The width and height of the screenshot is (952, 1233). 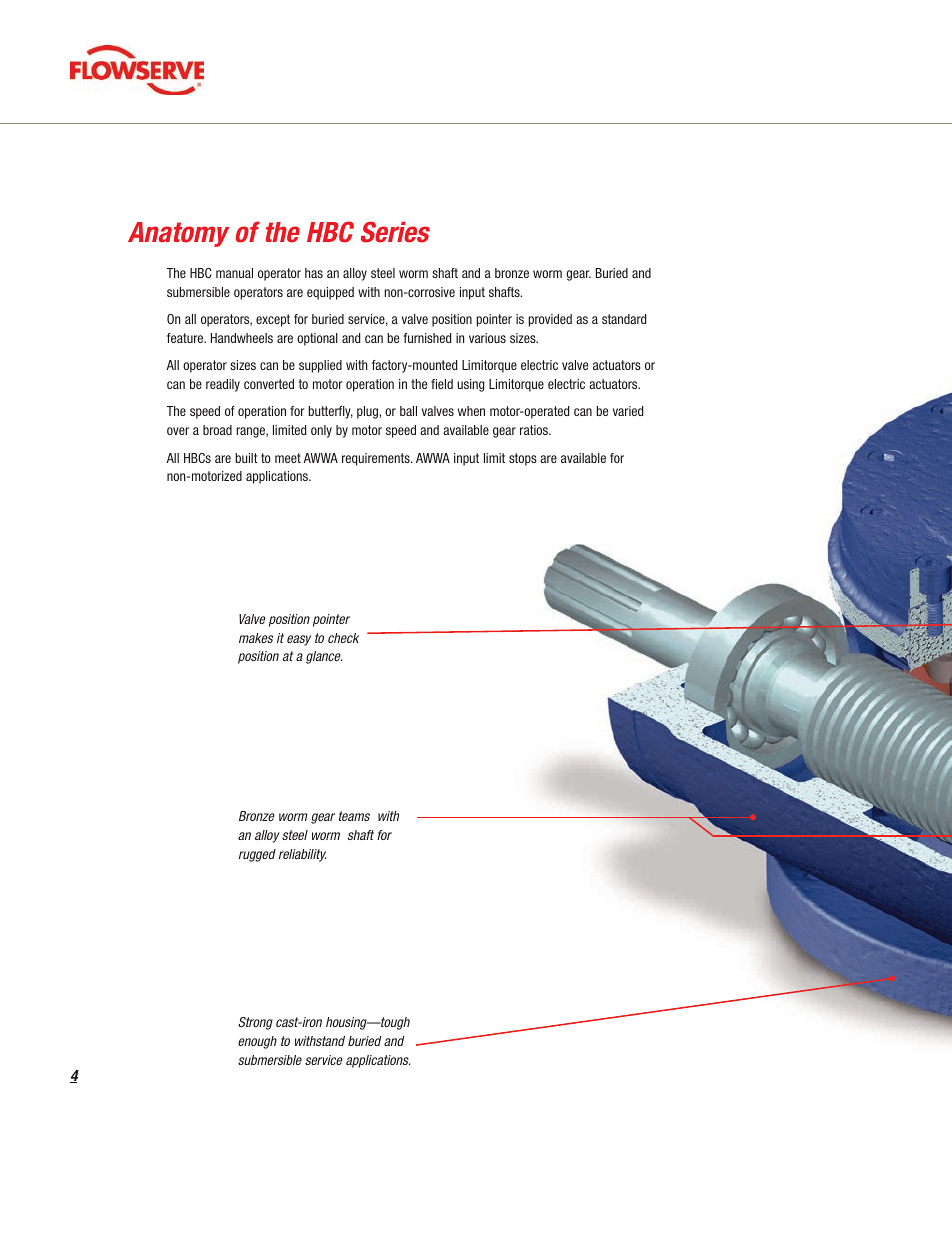 I want to click on Series, so click(x=395, y=232).
